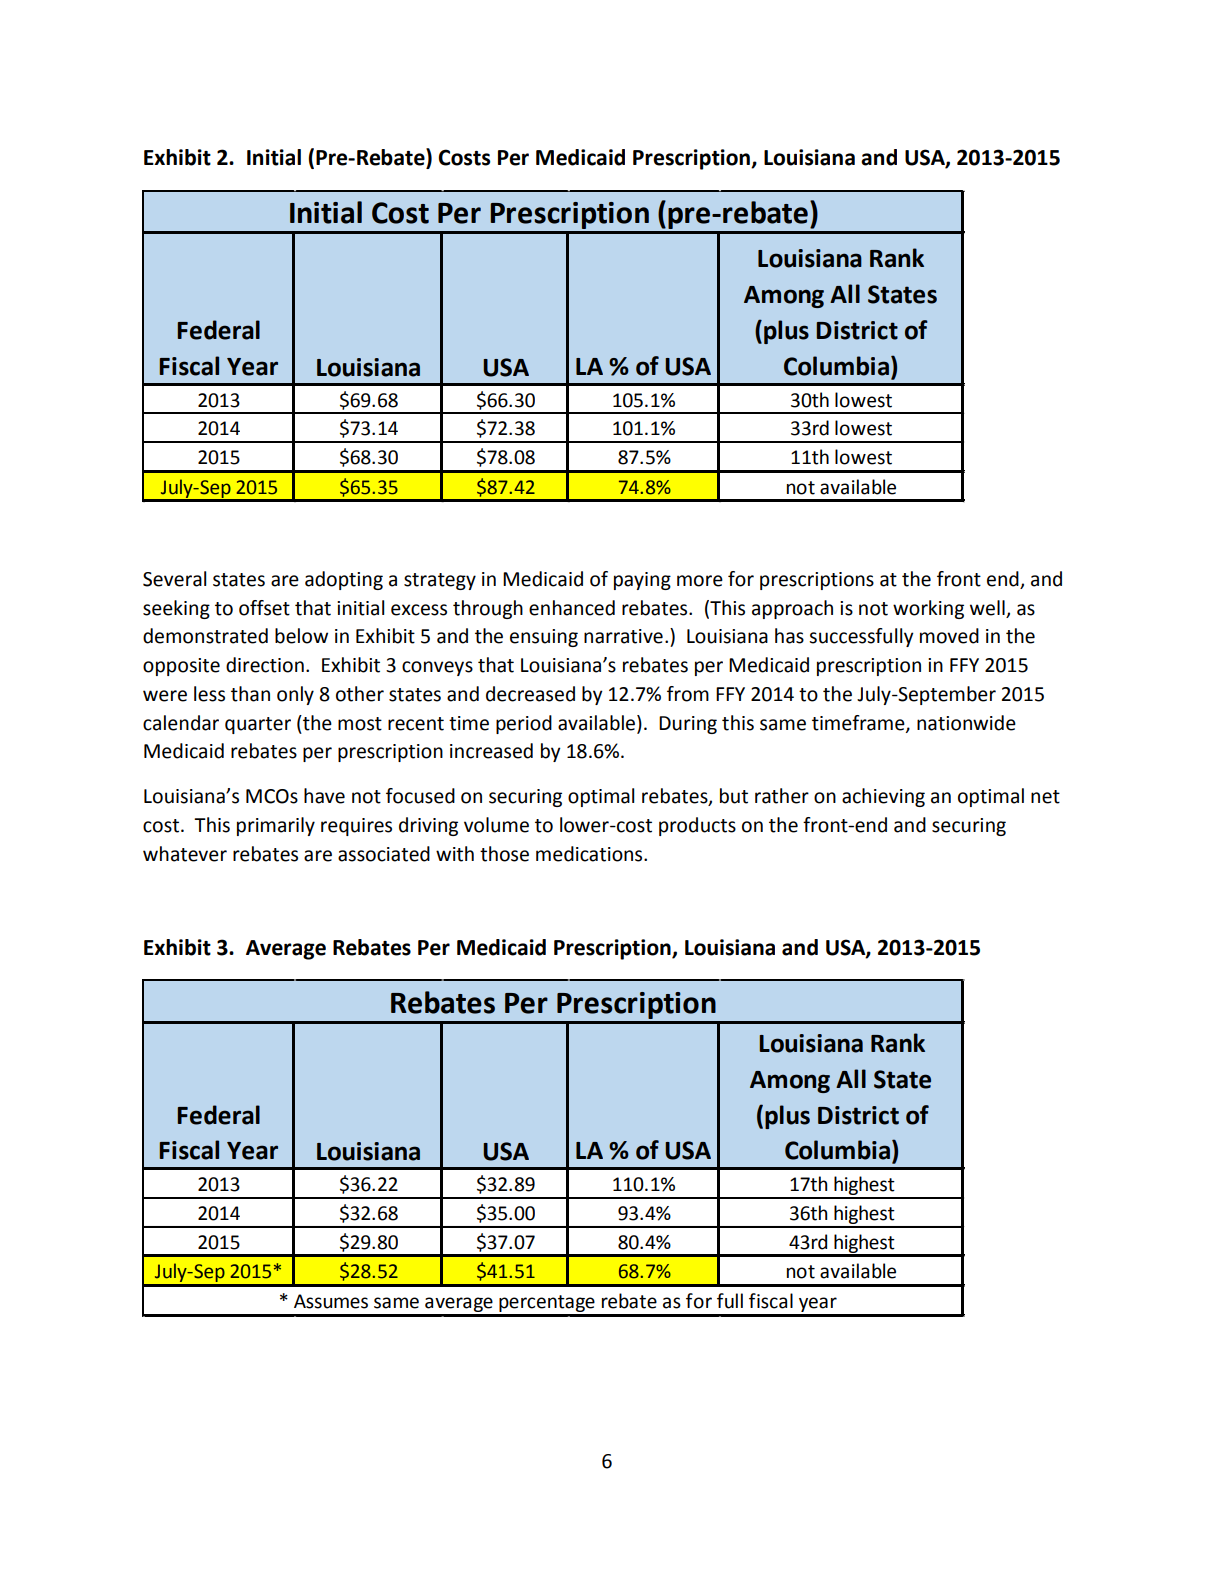 The image size is (1214, 1572). What do you see at coordinates (524, 724) in the screenshot?
I see `period` at bounding box center [524, 724].
